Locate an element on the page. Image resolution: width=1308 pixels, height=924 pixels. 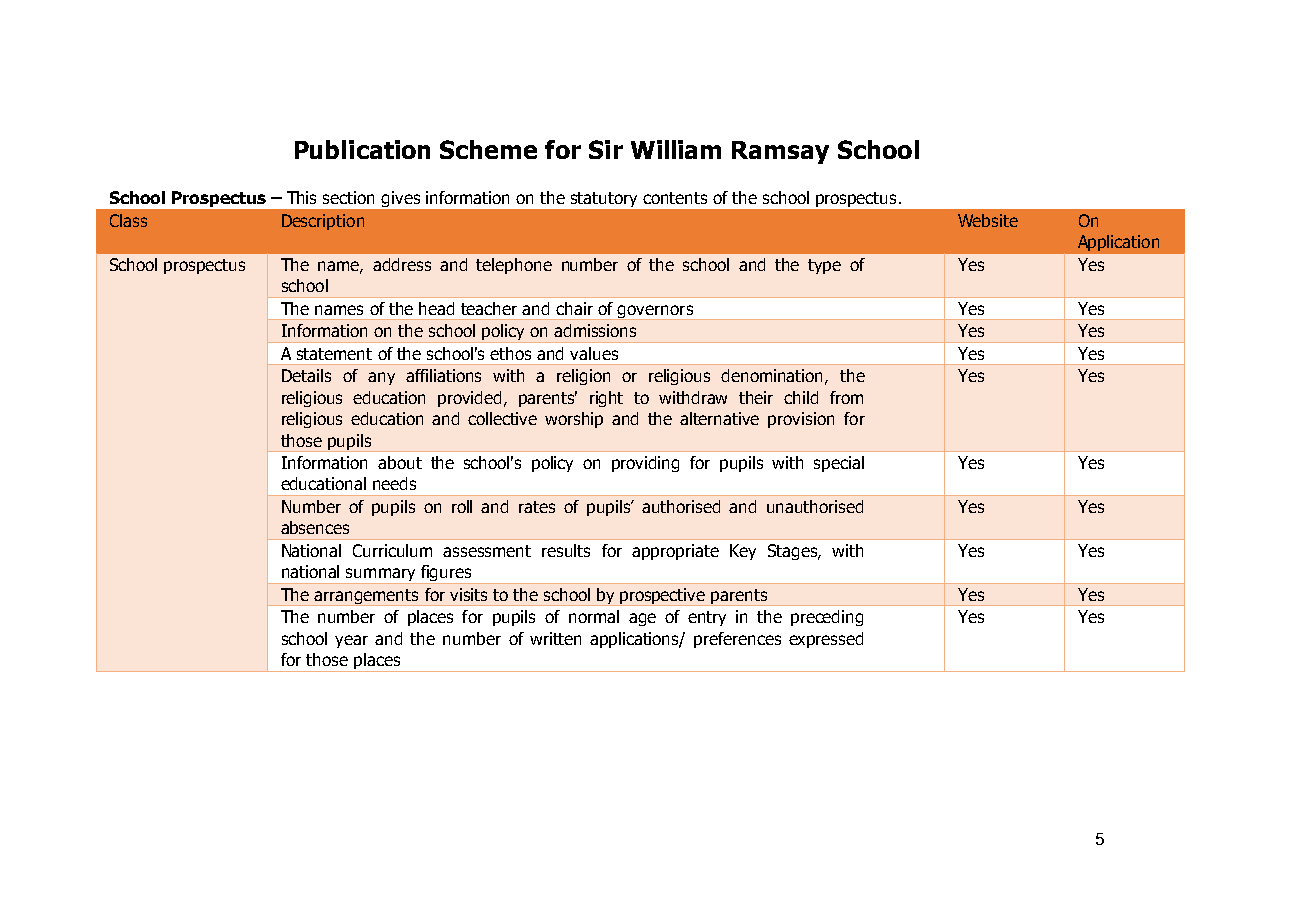
preceding is located at coordinates (827, 618).
